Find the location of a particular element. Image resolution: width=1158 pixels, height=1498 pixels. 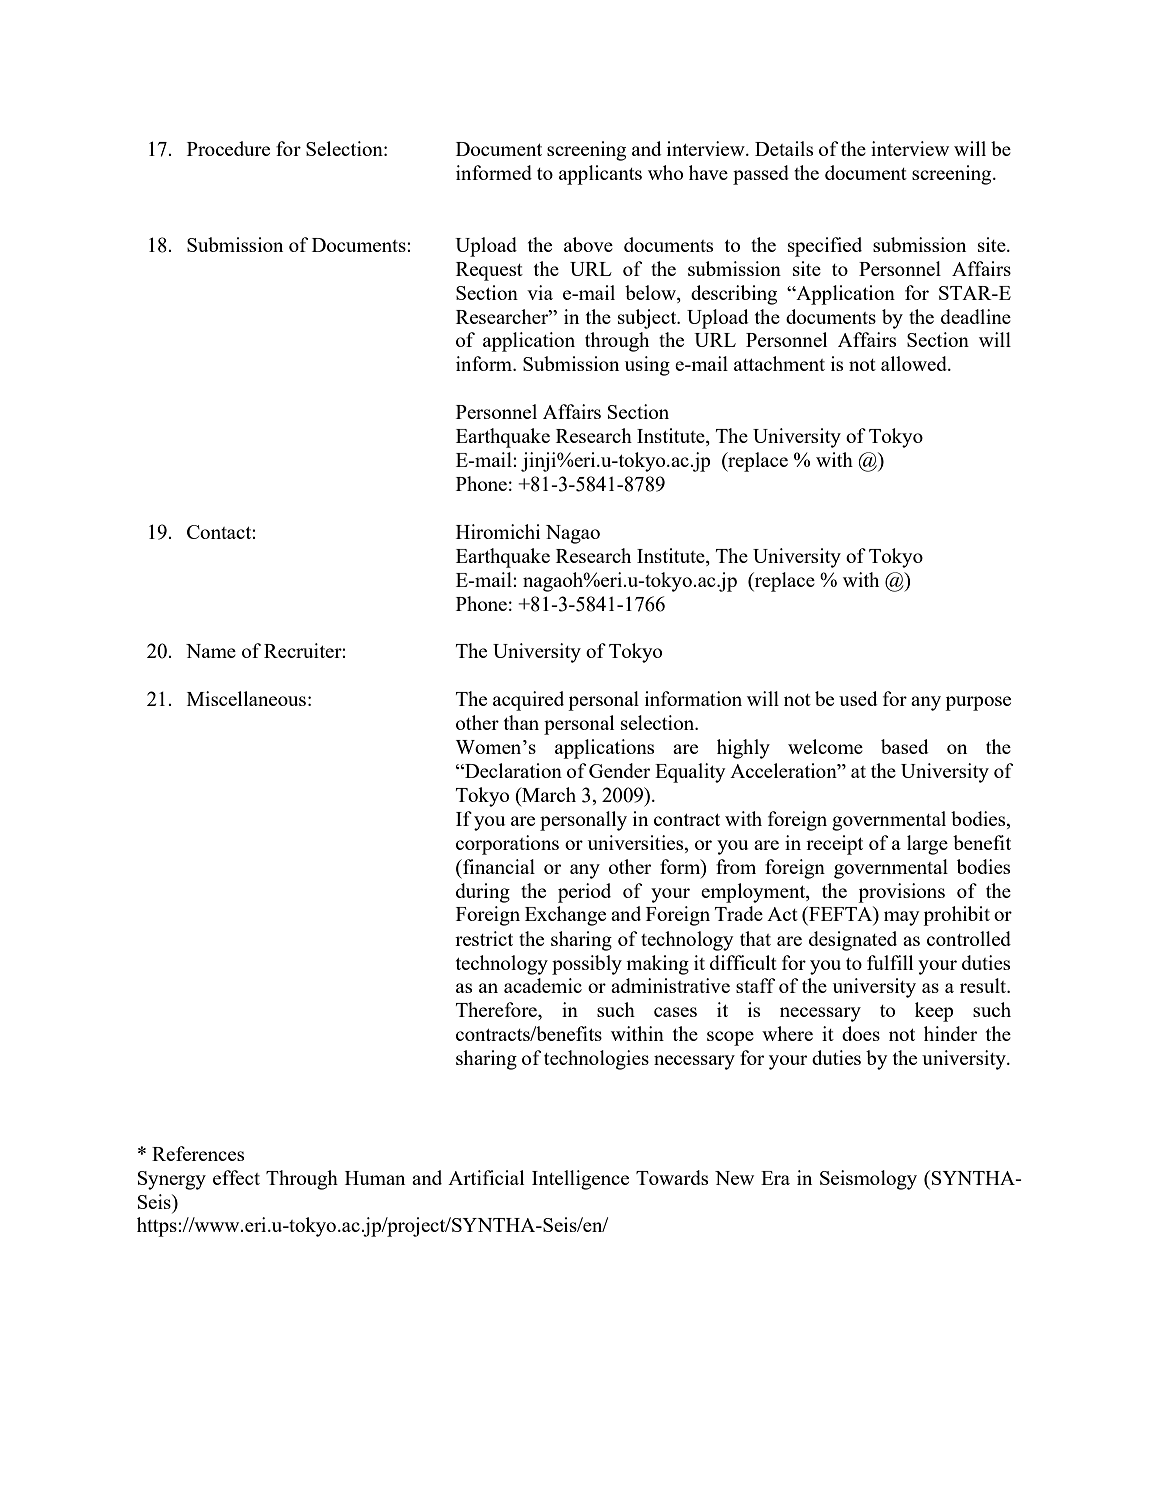

applicants is located at coordinates (600, 175).
